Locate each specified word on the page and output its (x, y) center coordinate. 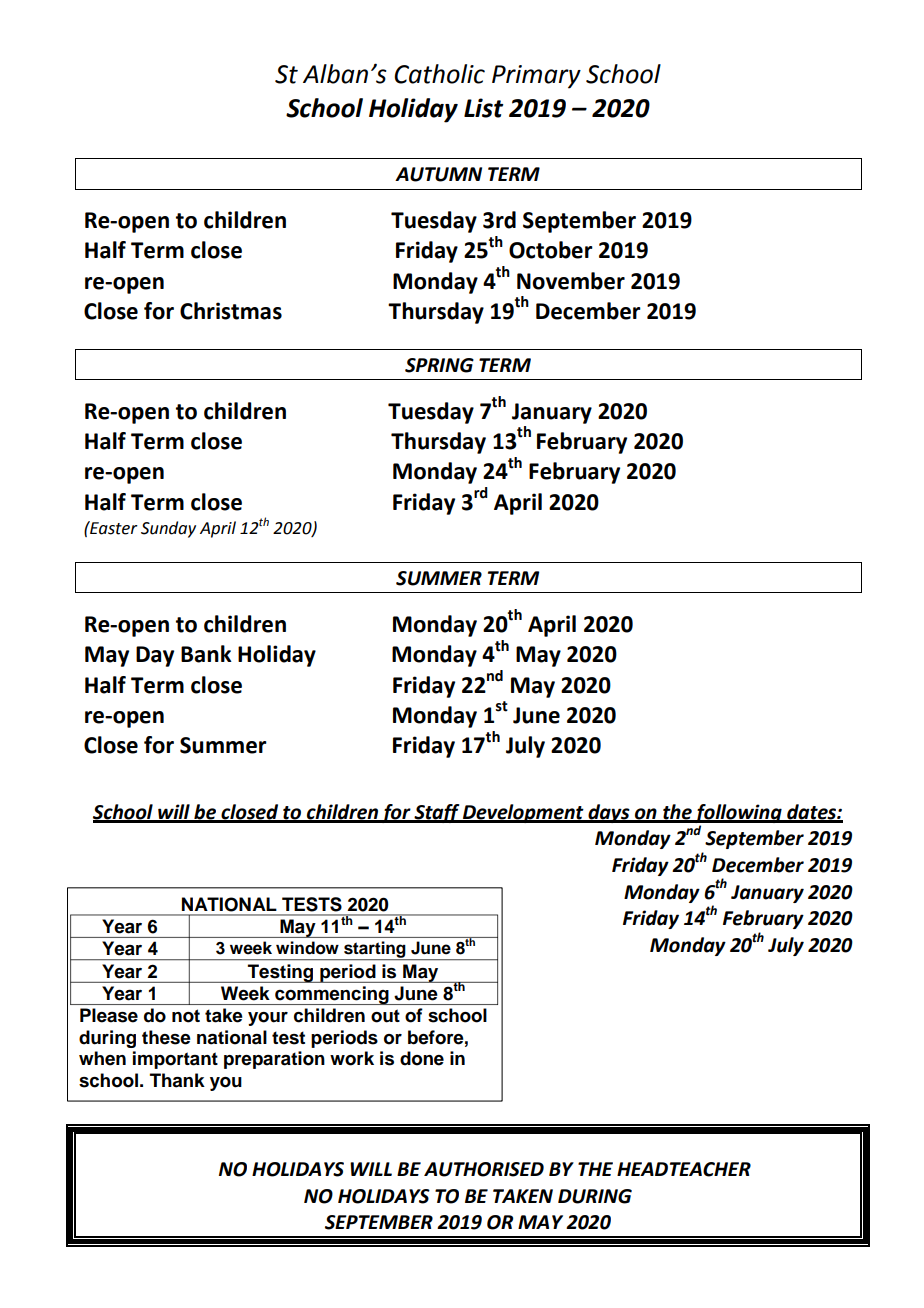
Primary (536, 77)
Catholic (439, 74)
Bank (206, 654)
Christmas (231, 311)
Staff (437, 813)
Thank (177, 1080)
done (422, 1058)
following (738, 813)
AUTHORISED (484, 1169)
